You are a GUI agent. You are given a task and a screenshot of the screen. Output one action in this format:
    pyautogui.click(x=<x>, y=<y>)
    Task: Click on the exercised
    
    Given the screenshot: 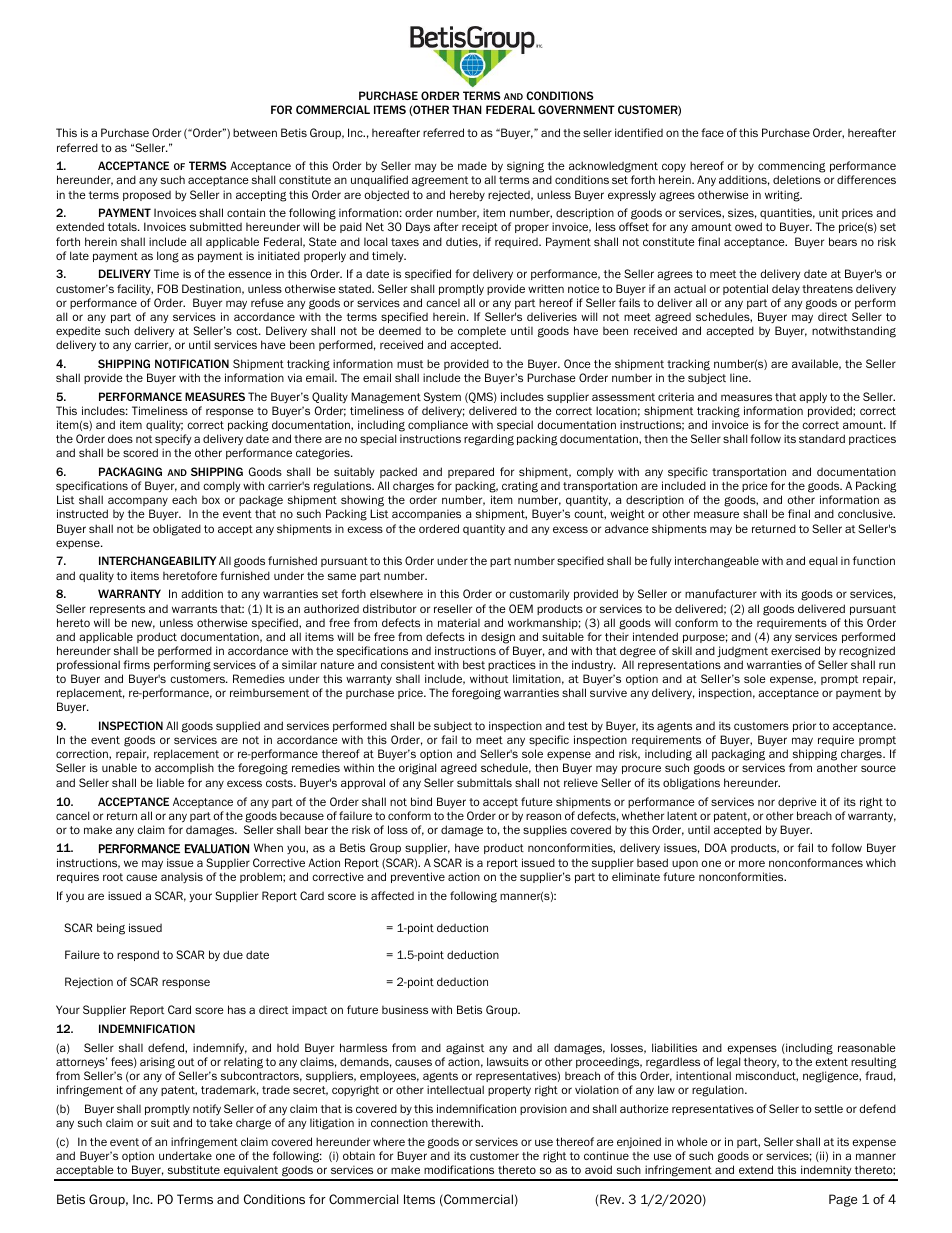 What is the action you would take?
    pyautogui.click(x=795, y=650)
